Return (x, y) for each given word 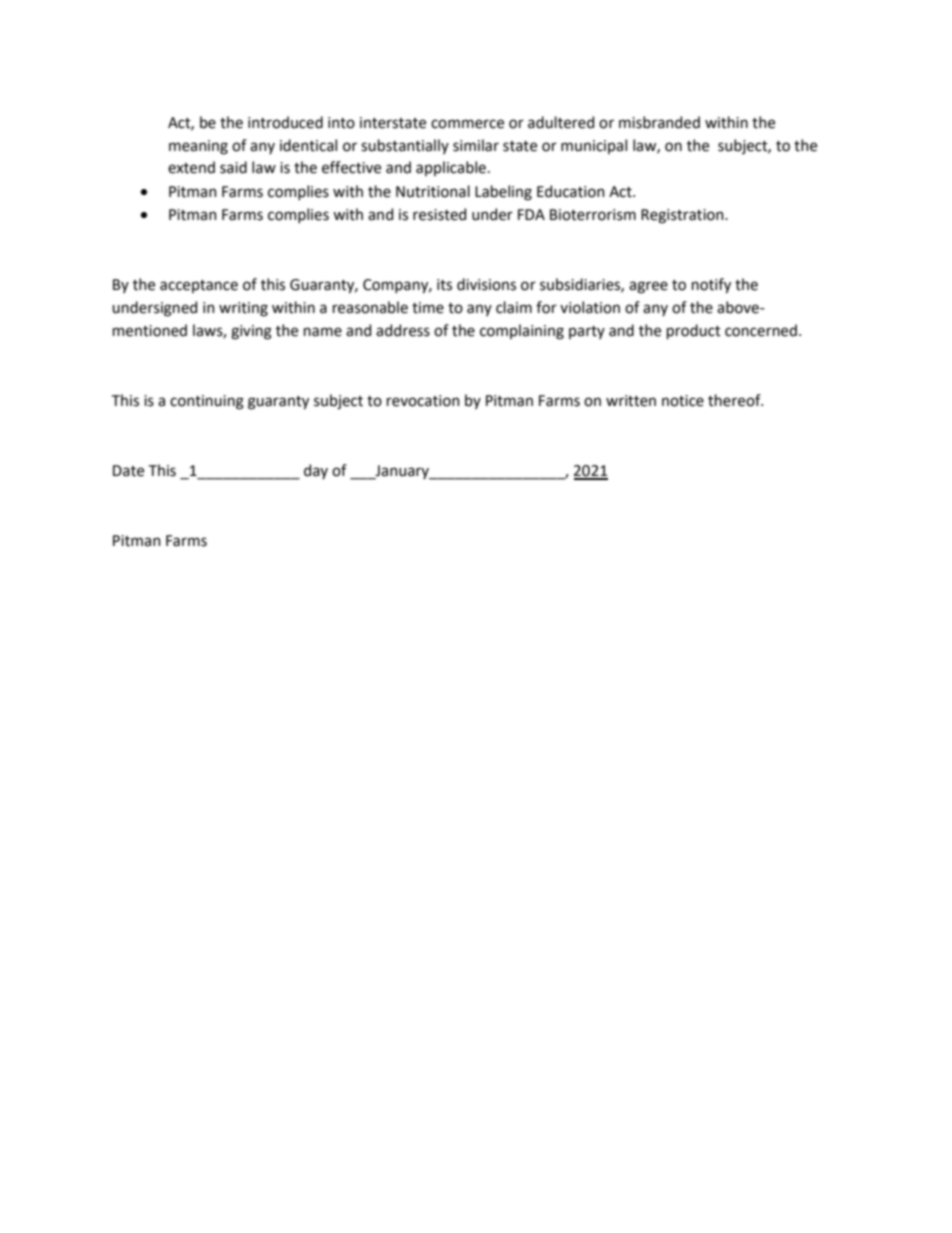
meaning (198, 147)
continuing (207, 402)
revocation (423, 401)
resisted (439, 214)
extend (191, 167)
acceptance (199, 286)
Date (128, 471)
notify (711, 285)
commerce (467, 124)
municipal (594, 146)
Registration (683, 216)
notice (683, 401)
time (428, 308)
